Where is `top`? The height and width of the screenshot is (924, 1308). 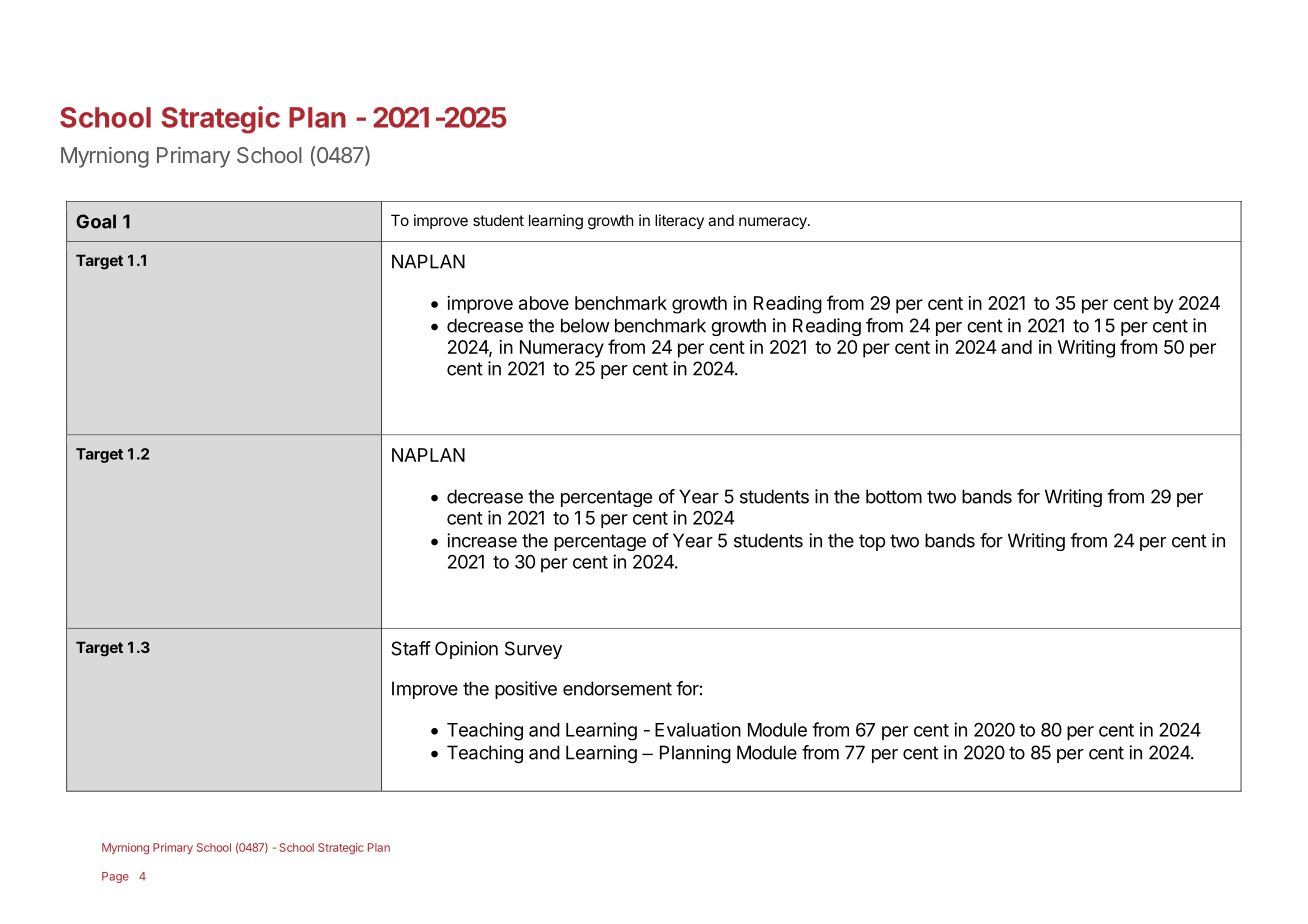
top is located at coordinates (872, 542).
